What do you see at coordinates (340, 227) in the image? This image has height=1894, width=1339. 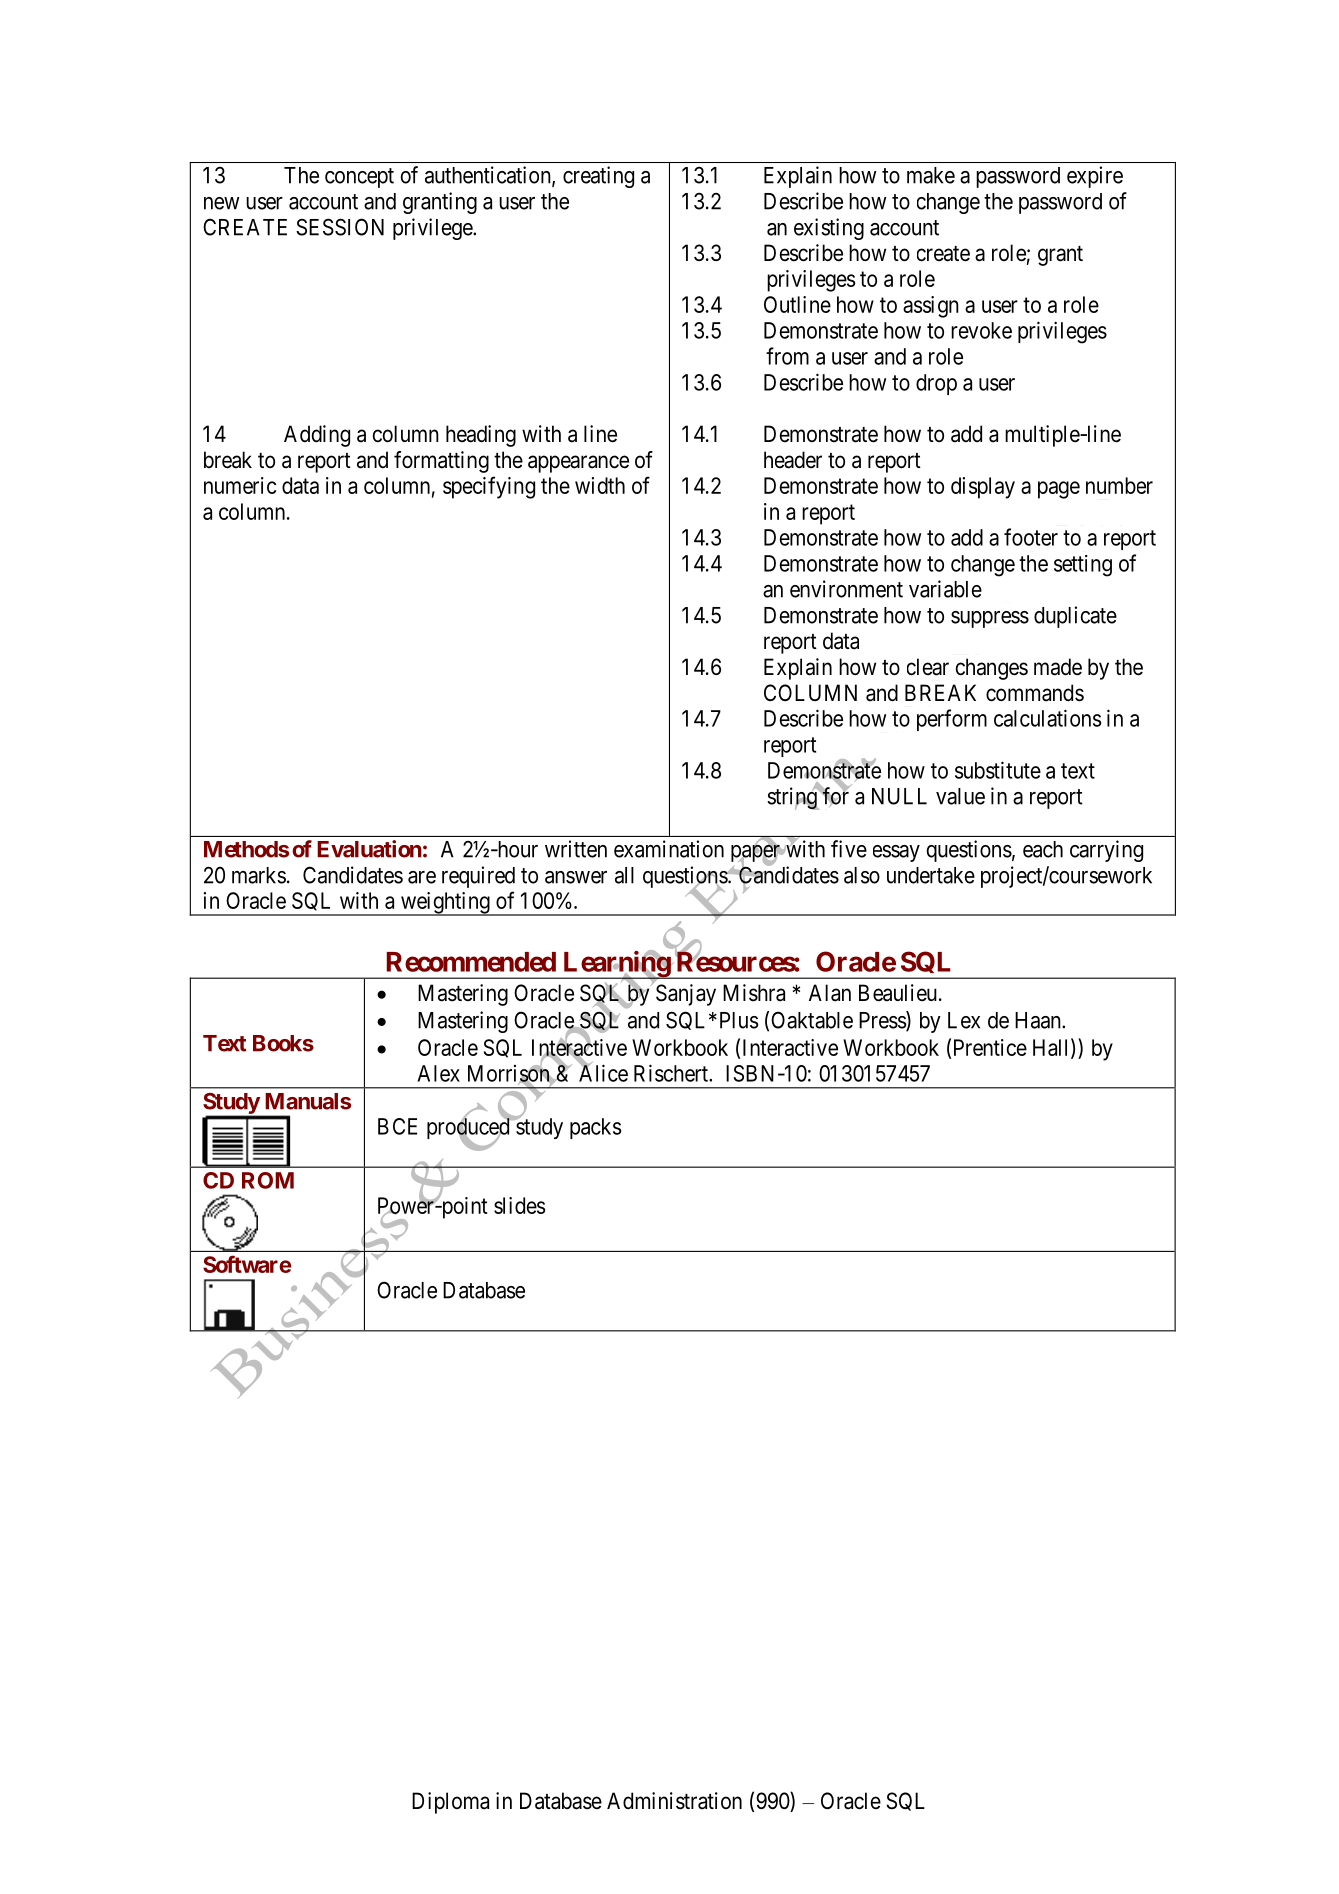 I see `SESSION` at bounding box center [340, 227].
